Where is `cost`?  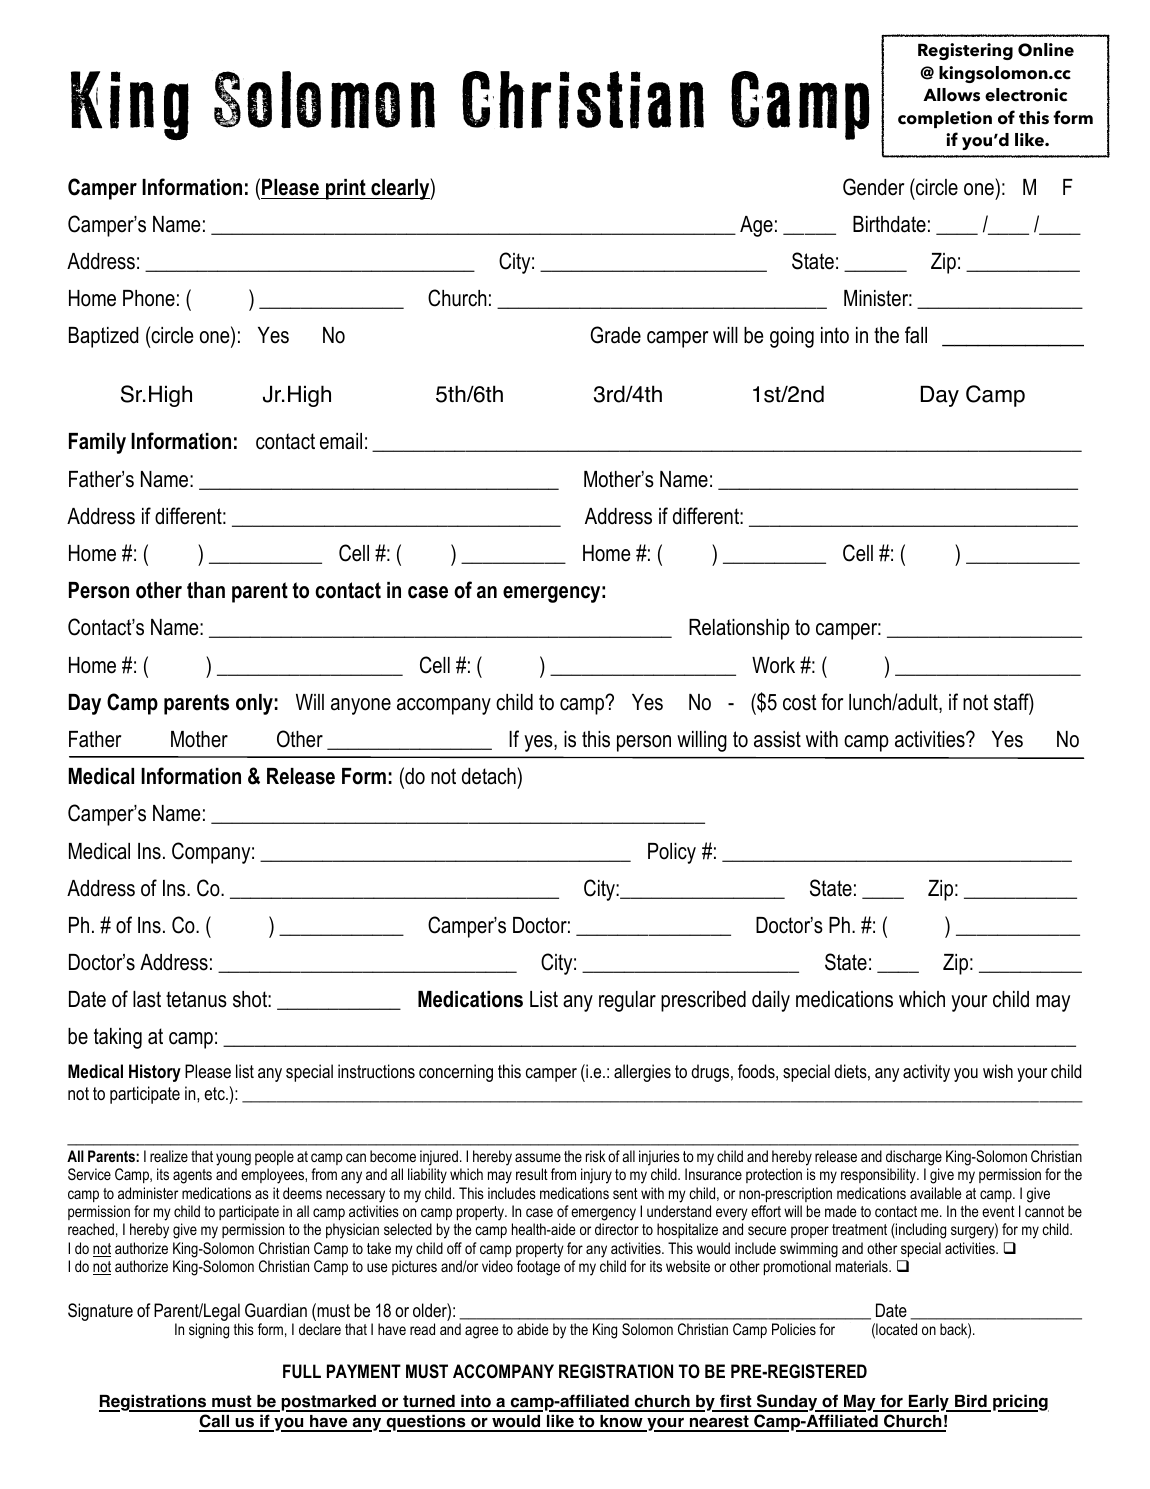 cost is located at coordinates (800, 702).
